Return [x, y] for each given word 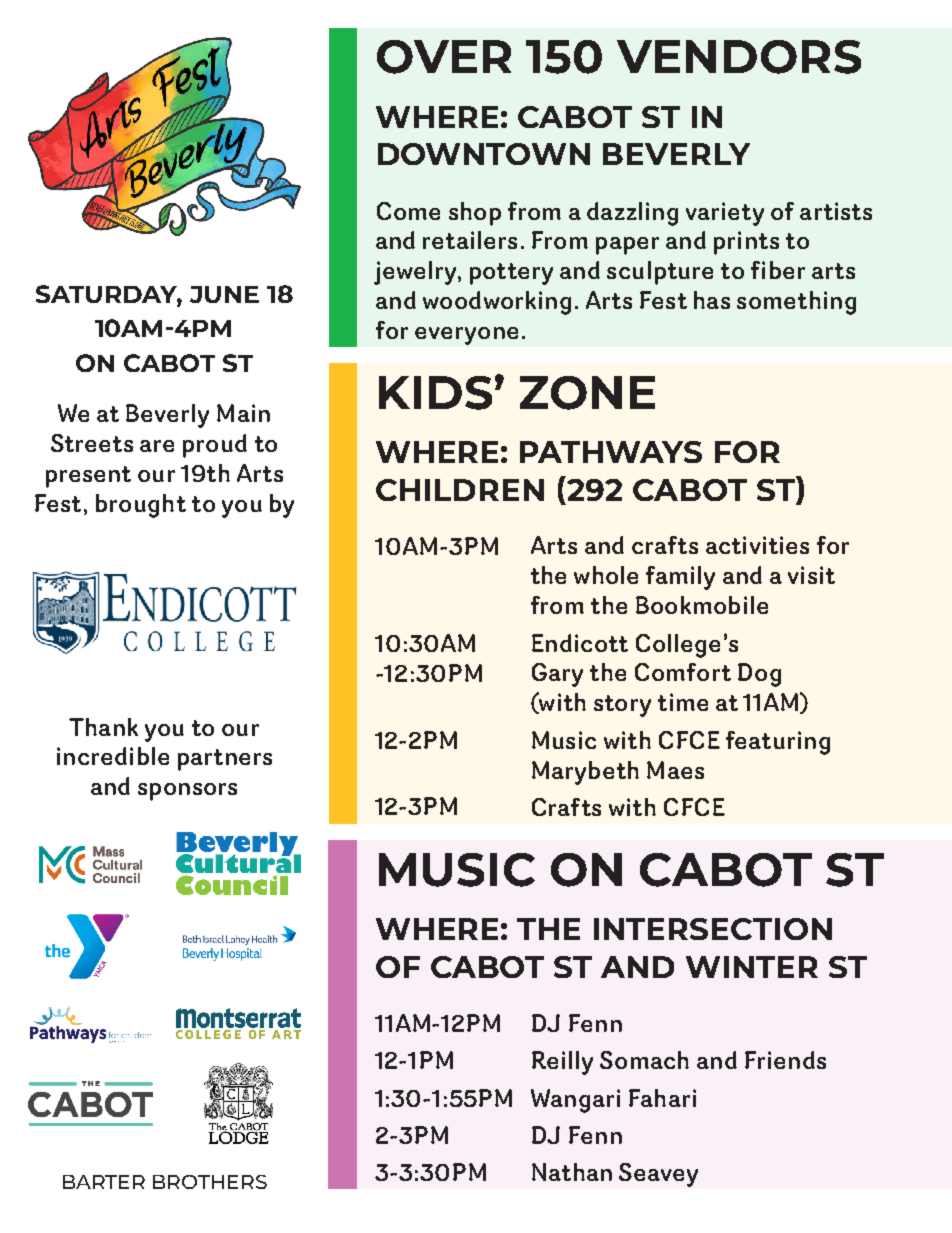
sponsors [187, 792]
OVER [444, 57]
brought [141, 506]
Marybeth [585, 773]
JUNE [224, 294]
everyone [466, 336]
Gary [557, 675]
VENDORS [739, 57]
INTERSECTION [713, 929]
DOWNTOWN [484, 154]
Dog [759, 675]
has [712, 300]
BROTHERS [210, 1182]
